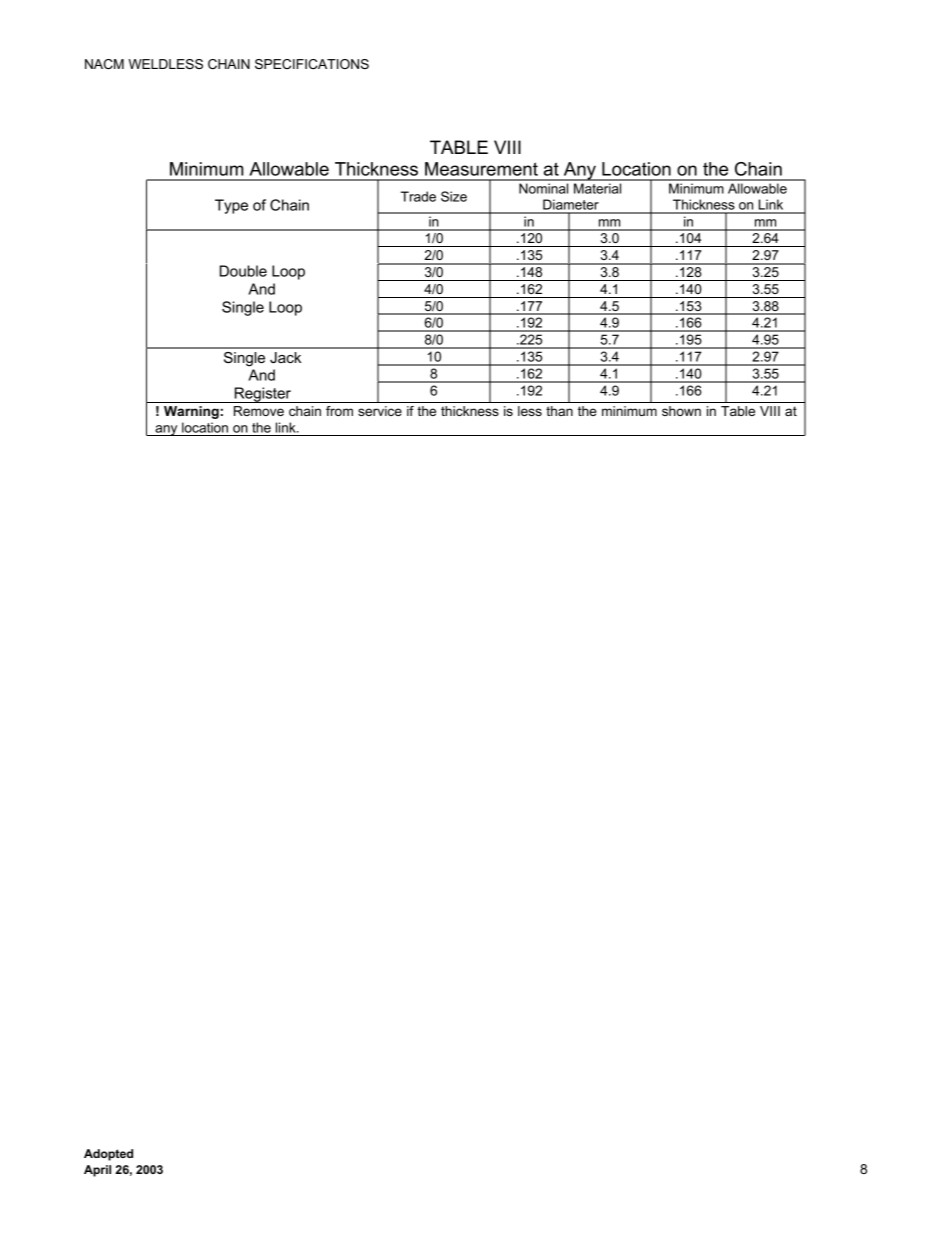  I want to click on Measurement, so click(481, 169).
